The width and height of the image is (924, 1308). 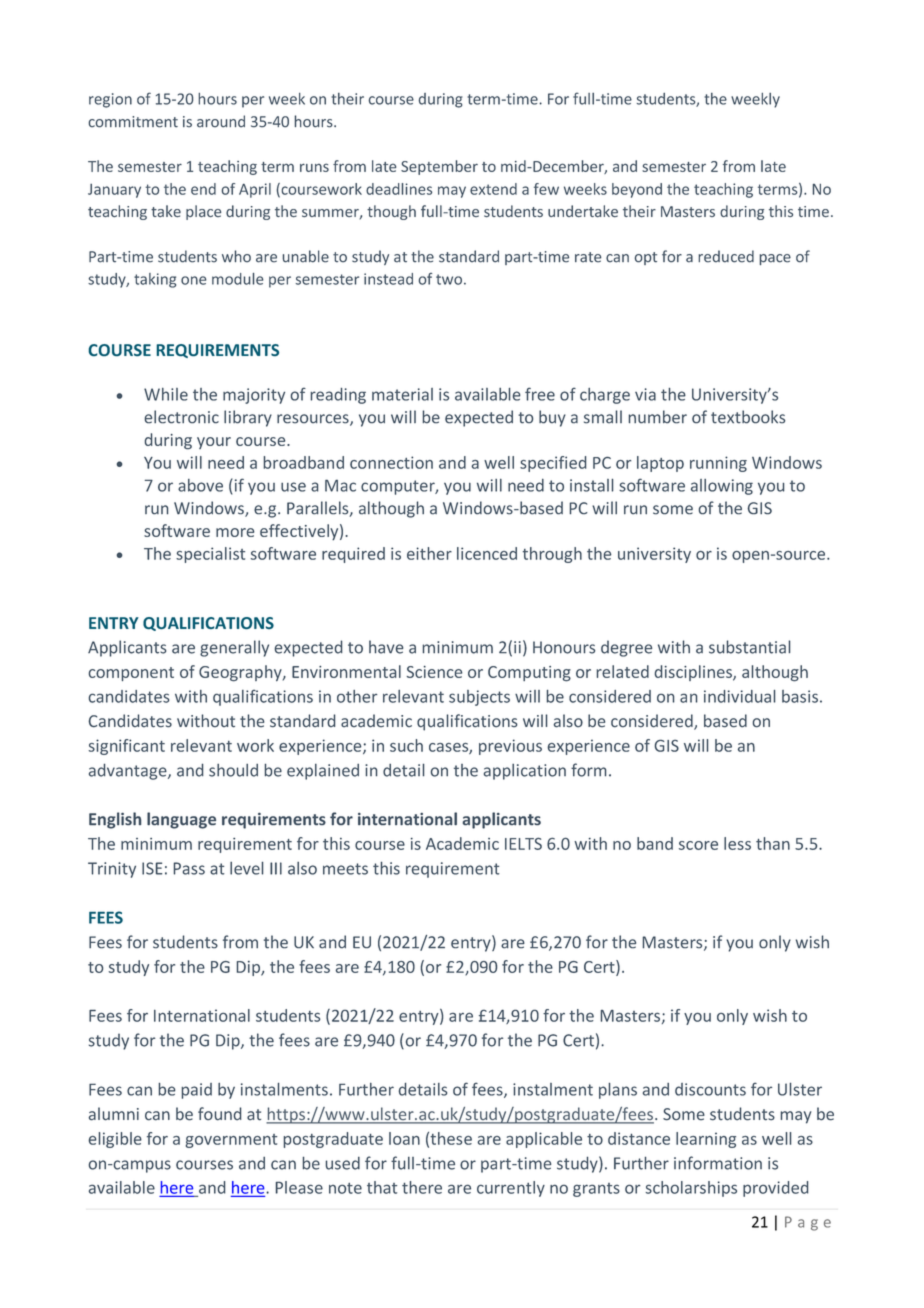 What do you see at coordinates (189, 868) in the image?
I see `Pass` at bounding box center [189, 868].
